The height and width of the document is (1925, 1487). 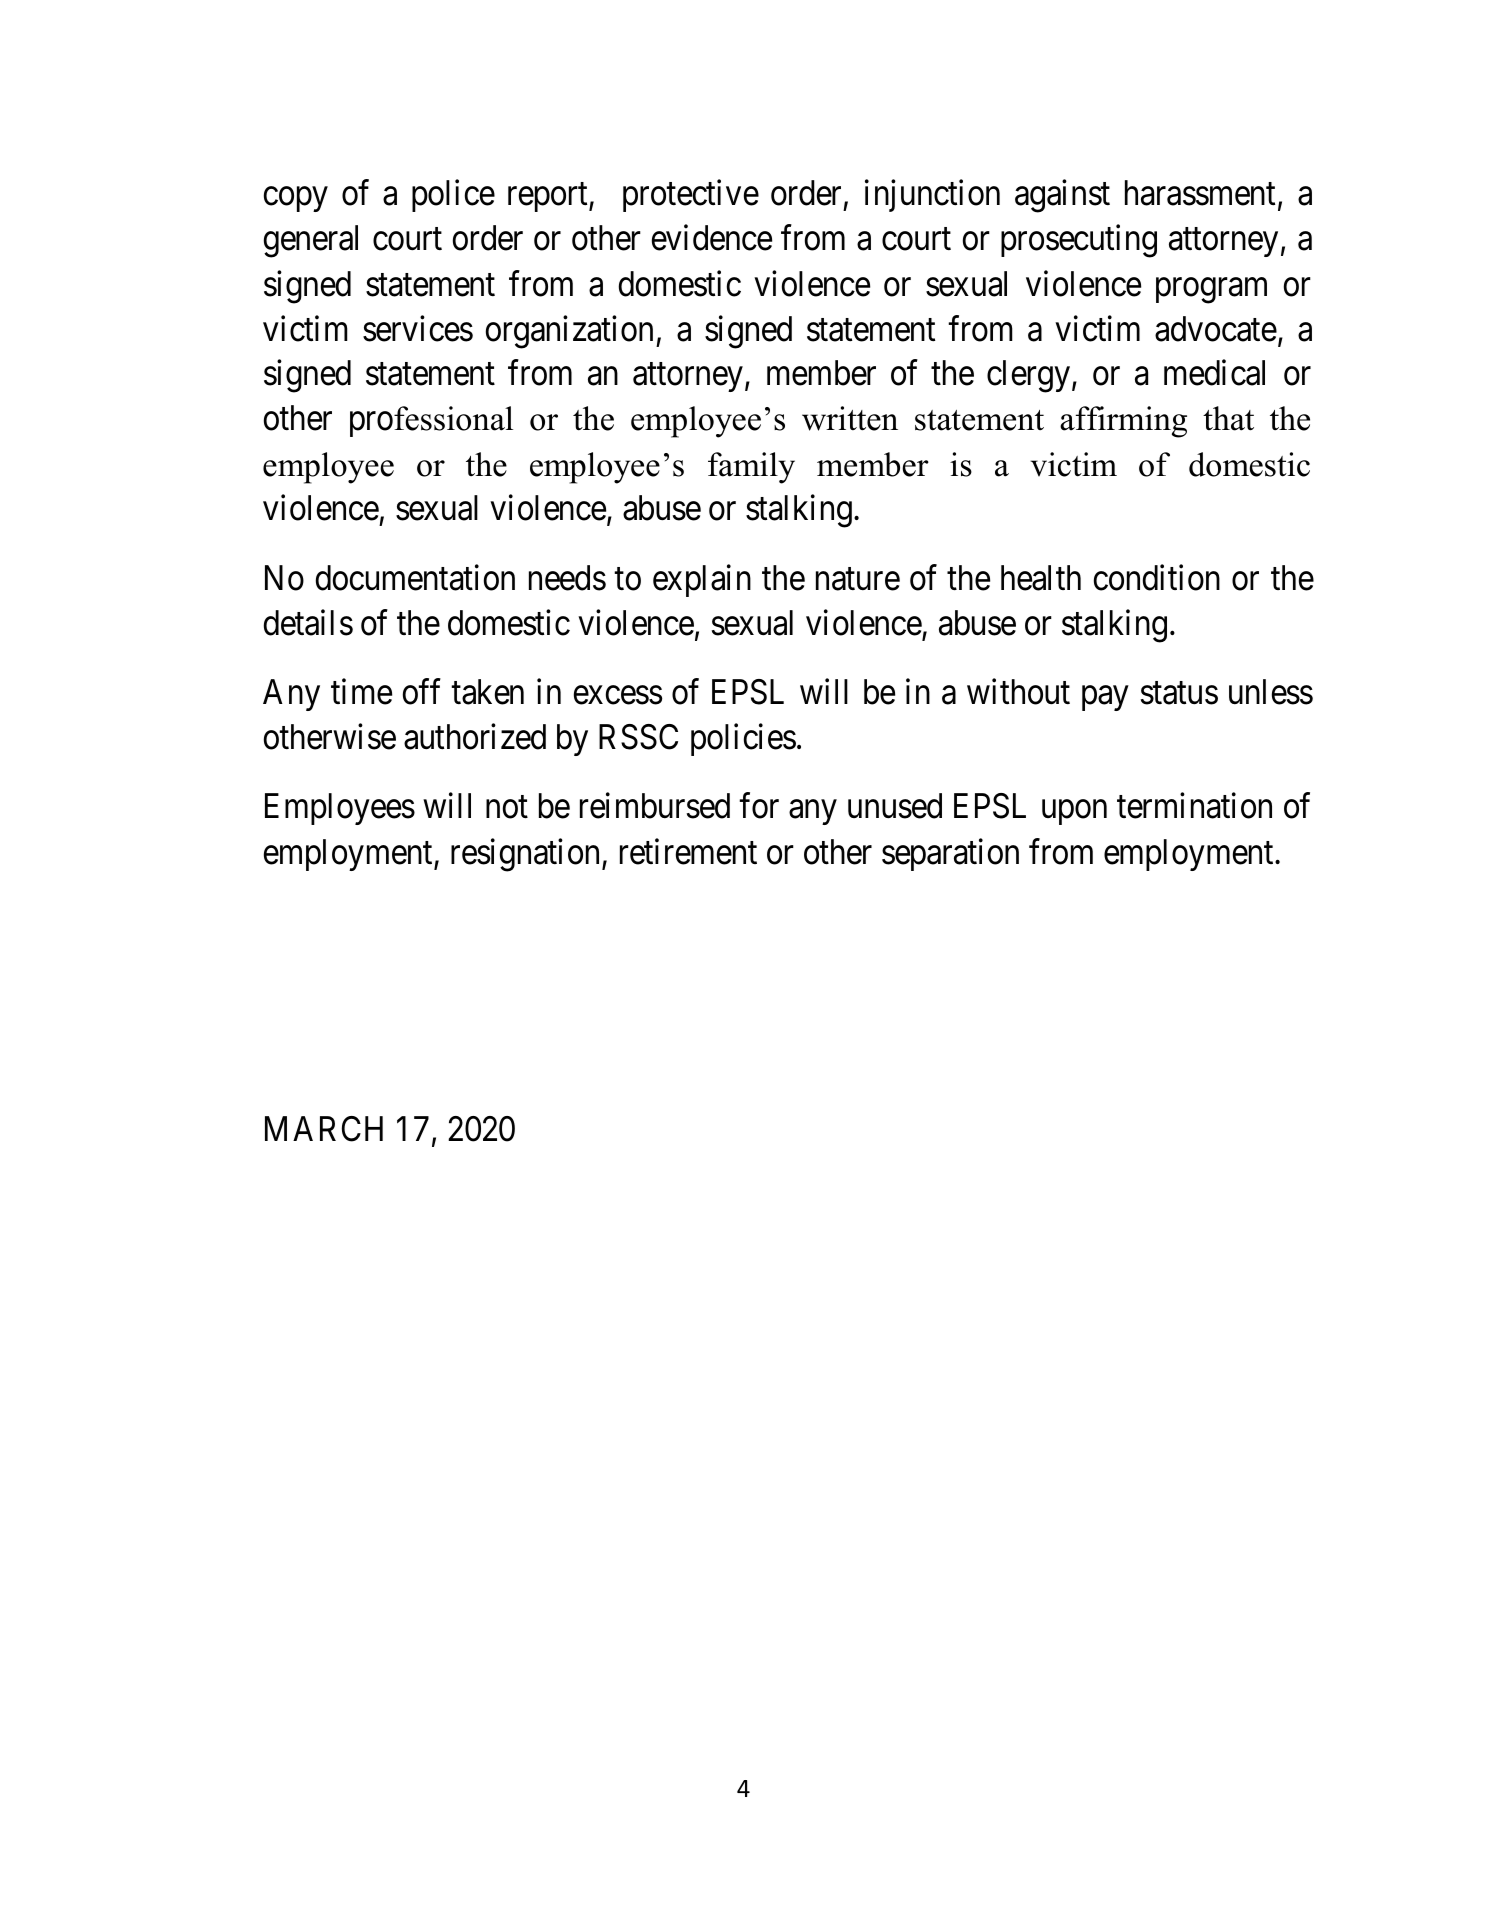 What do you see at coordinates (1079, 241) in the document?
I see `prosecuting` at bounding box center [1079, 241].
